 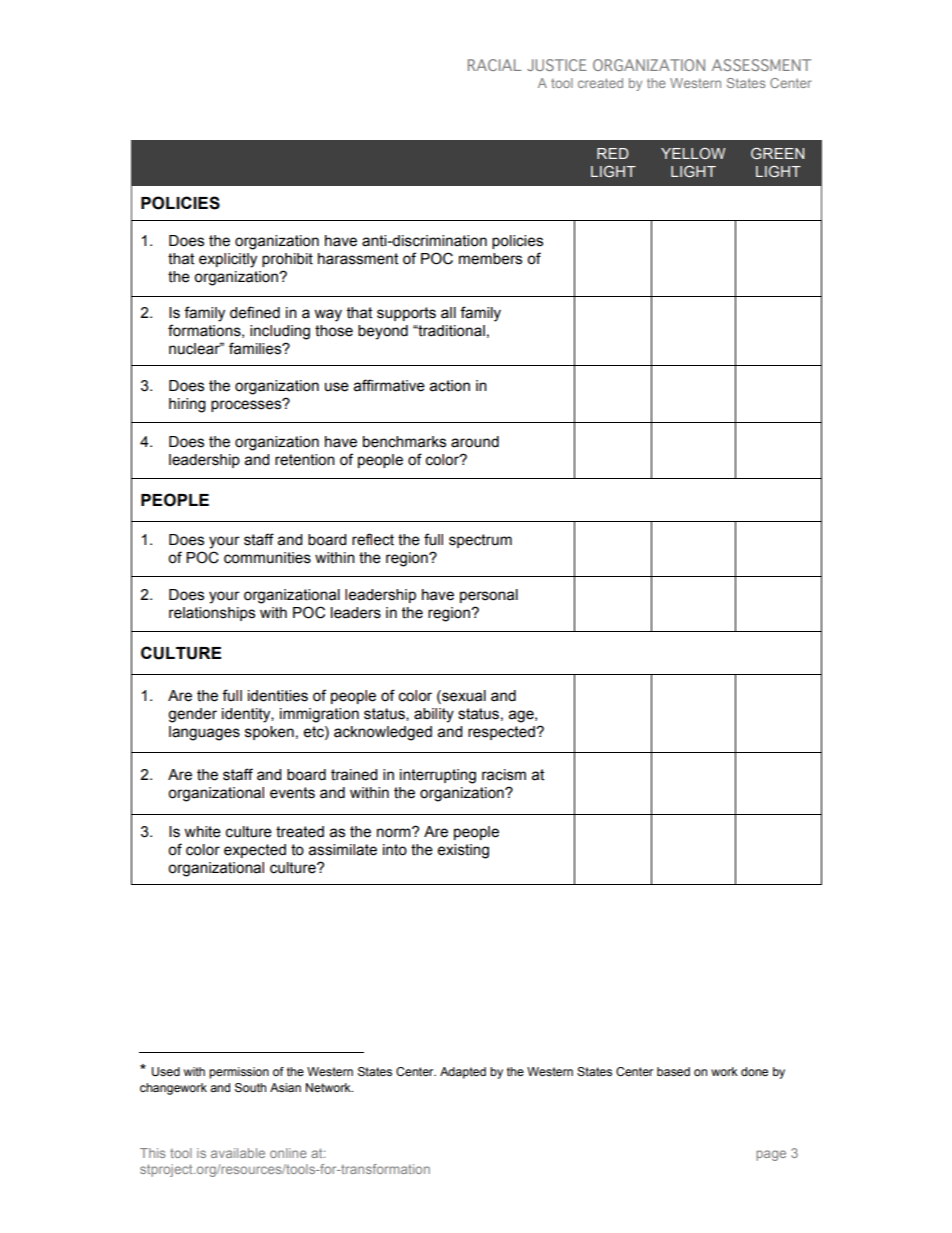 I want to click on RACIAL, so click(x=495, y=65).
